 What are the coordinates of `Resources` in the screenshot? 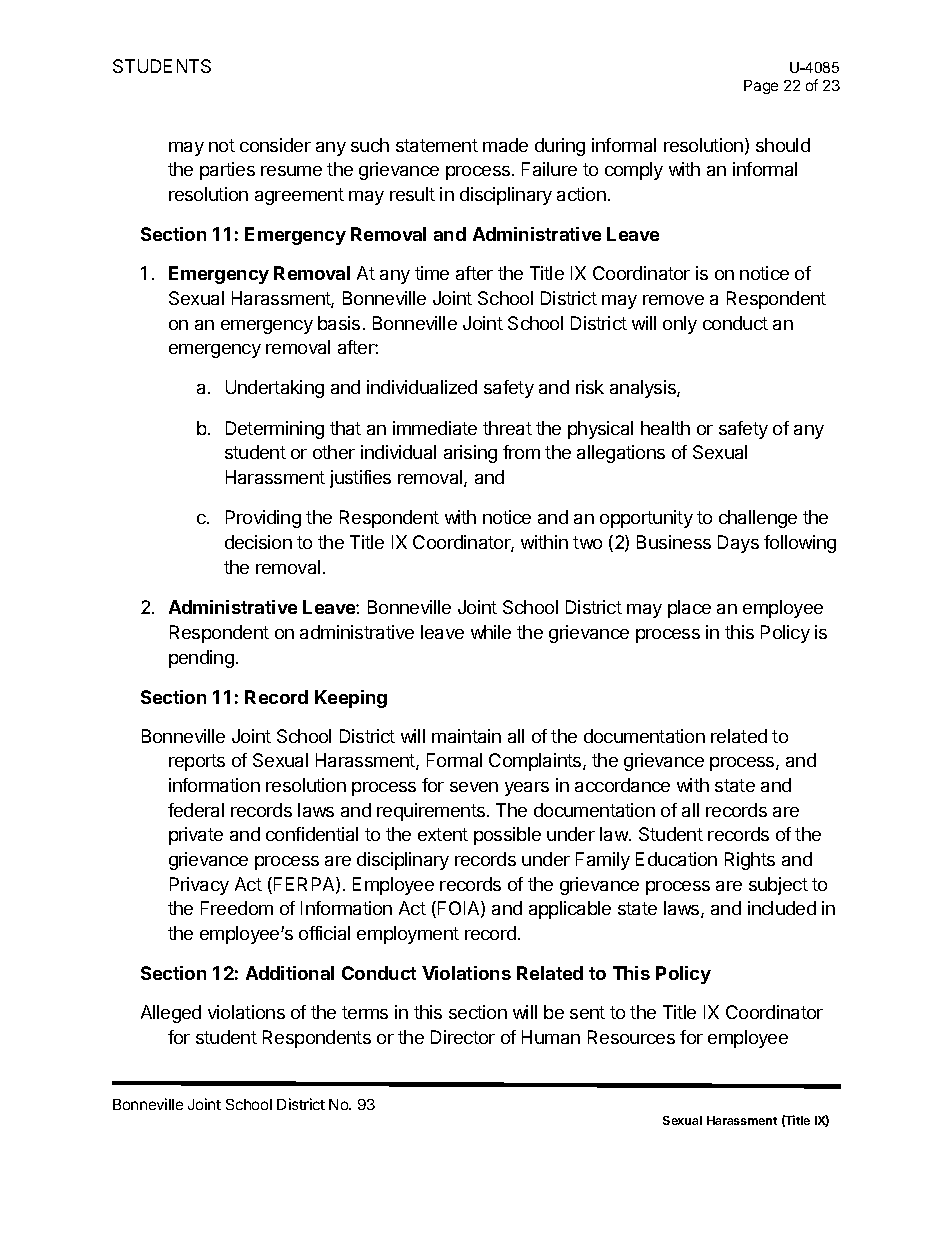 It's located at (631, 1037).
